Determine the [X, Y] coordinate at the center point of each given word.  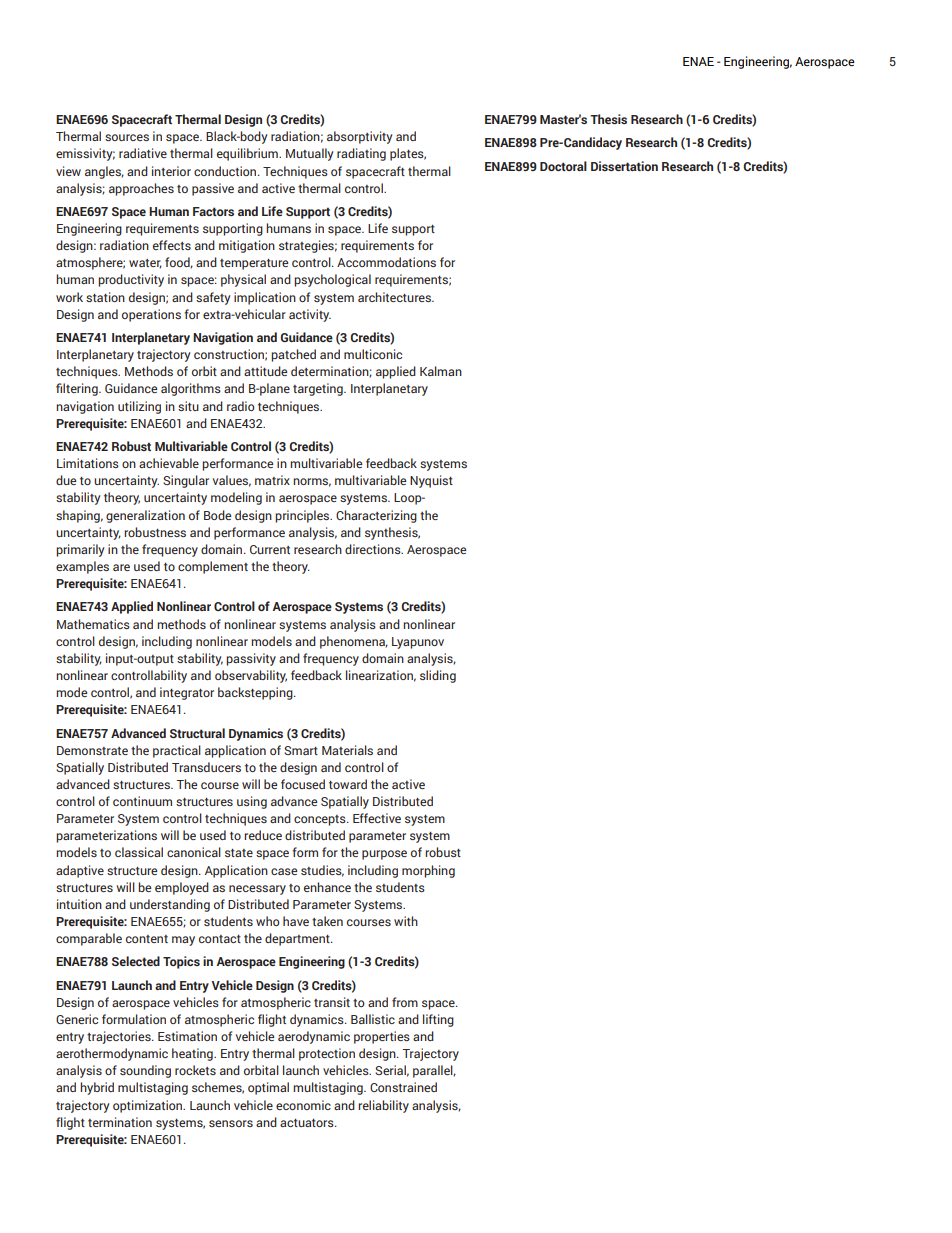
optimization [149, 1106]
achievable [169, 463]
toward [348, 784]
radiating [361, 154]
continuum [142, 801]
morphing [428, 871]
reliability [383, 1106]
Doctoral [563, 166]
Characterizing [376, 516]
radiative [143, 153]
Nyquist [431, 481]
